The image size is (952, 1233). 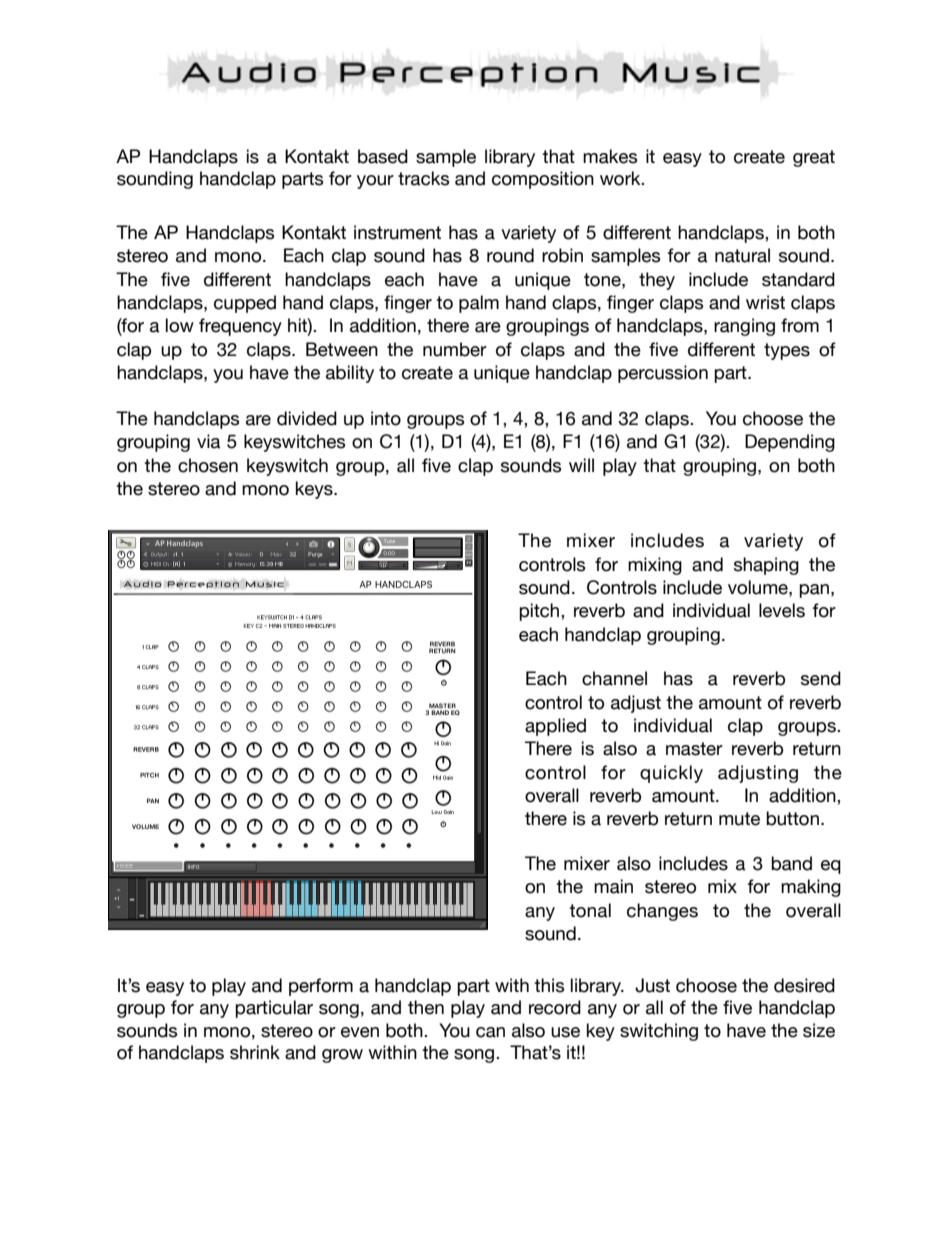 I want to click on applied, so click(x=555, y=727).
